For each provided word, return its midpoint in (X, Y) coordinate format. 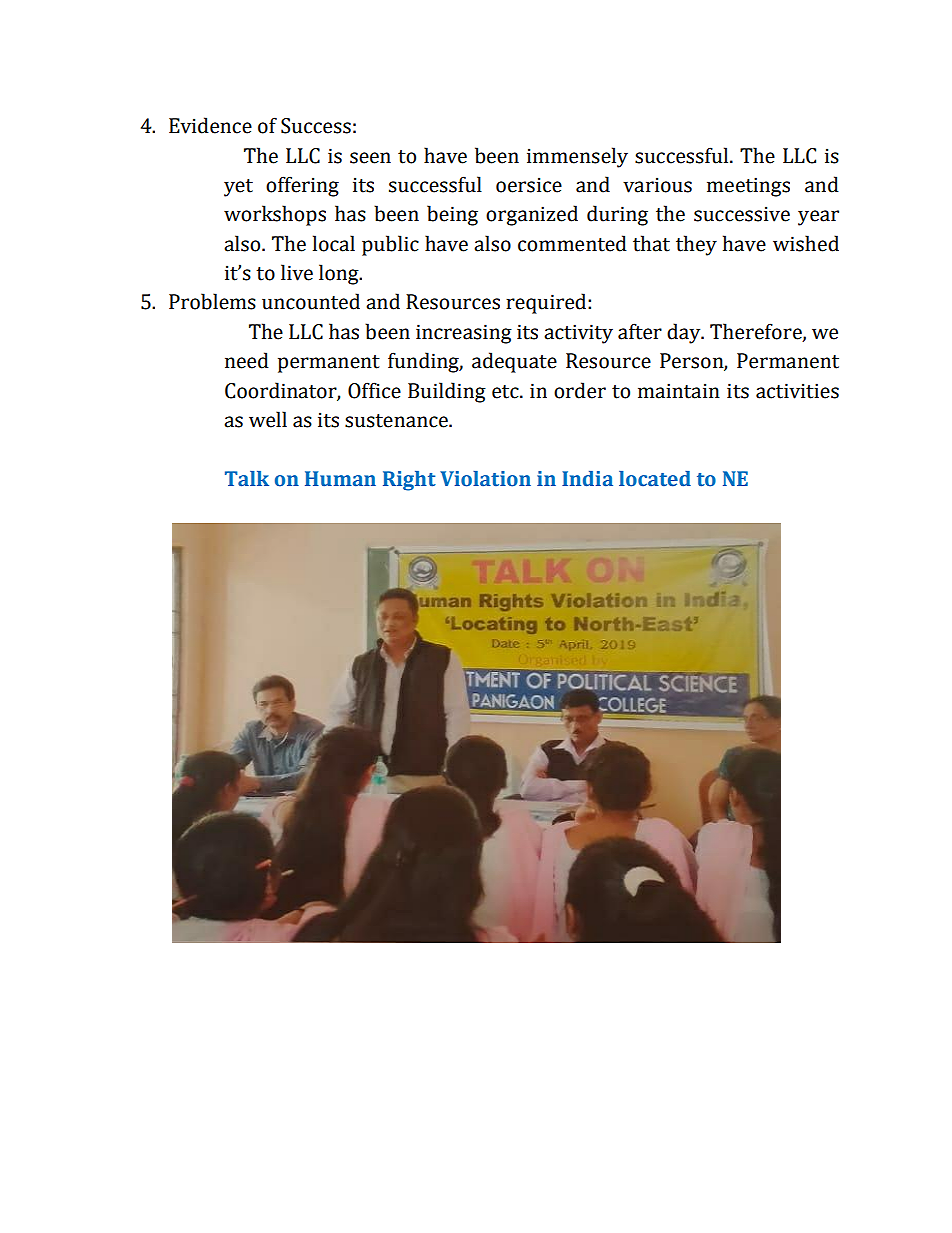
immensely (577, 157)
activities (797, 391)
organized (532, 215)
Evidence (210, 125)
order (580, 390)
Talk (247, 479)
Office (374, 390)
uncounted (311, 301)
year (818, 218)
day (685, 333)
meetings (748, 187)
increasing (464, 334)
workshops (275, 215)
